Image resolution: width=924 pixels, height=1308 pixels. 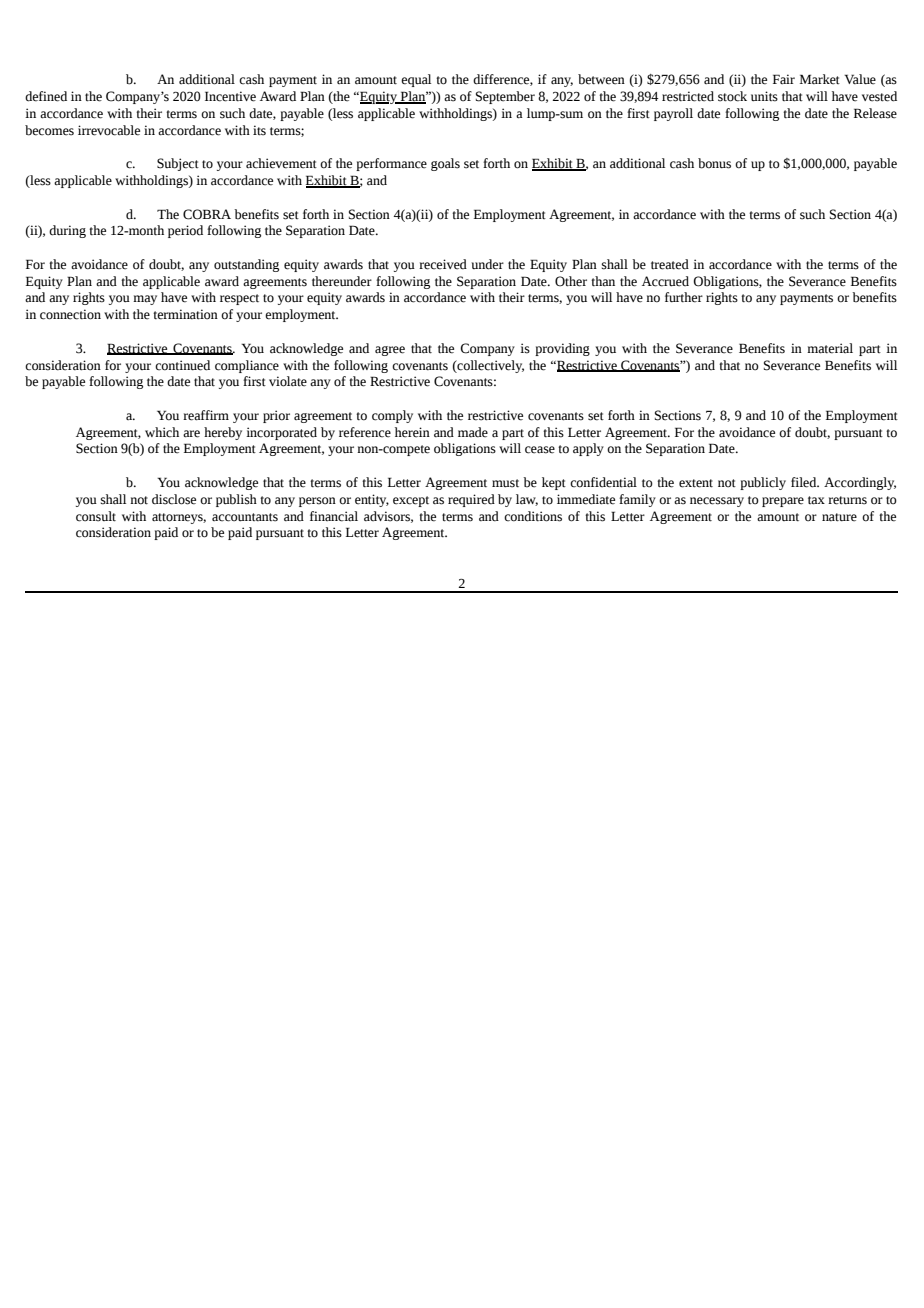 What do you see at coordinates (684, 297) in the screenshot?
I see `further` at bounding box center [684, 297].
